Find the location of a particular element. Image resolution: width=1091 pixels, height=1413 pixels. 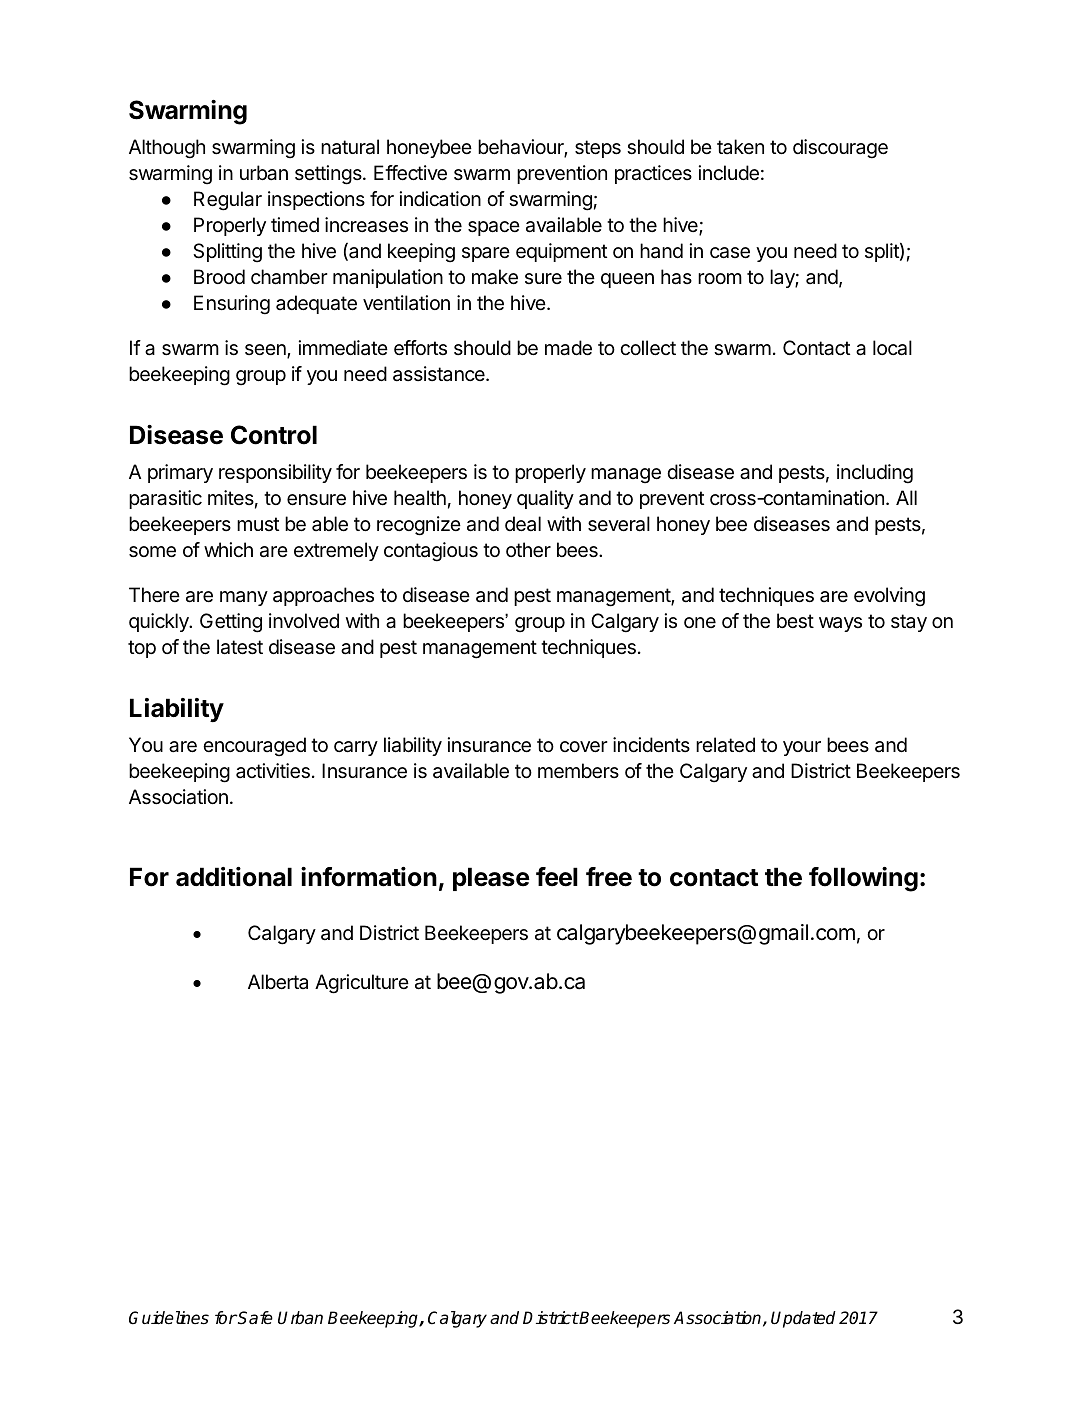

your is located at coordinates (802, 748).
